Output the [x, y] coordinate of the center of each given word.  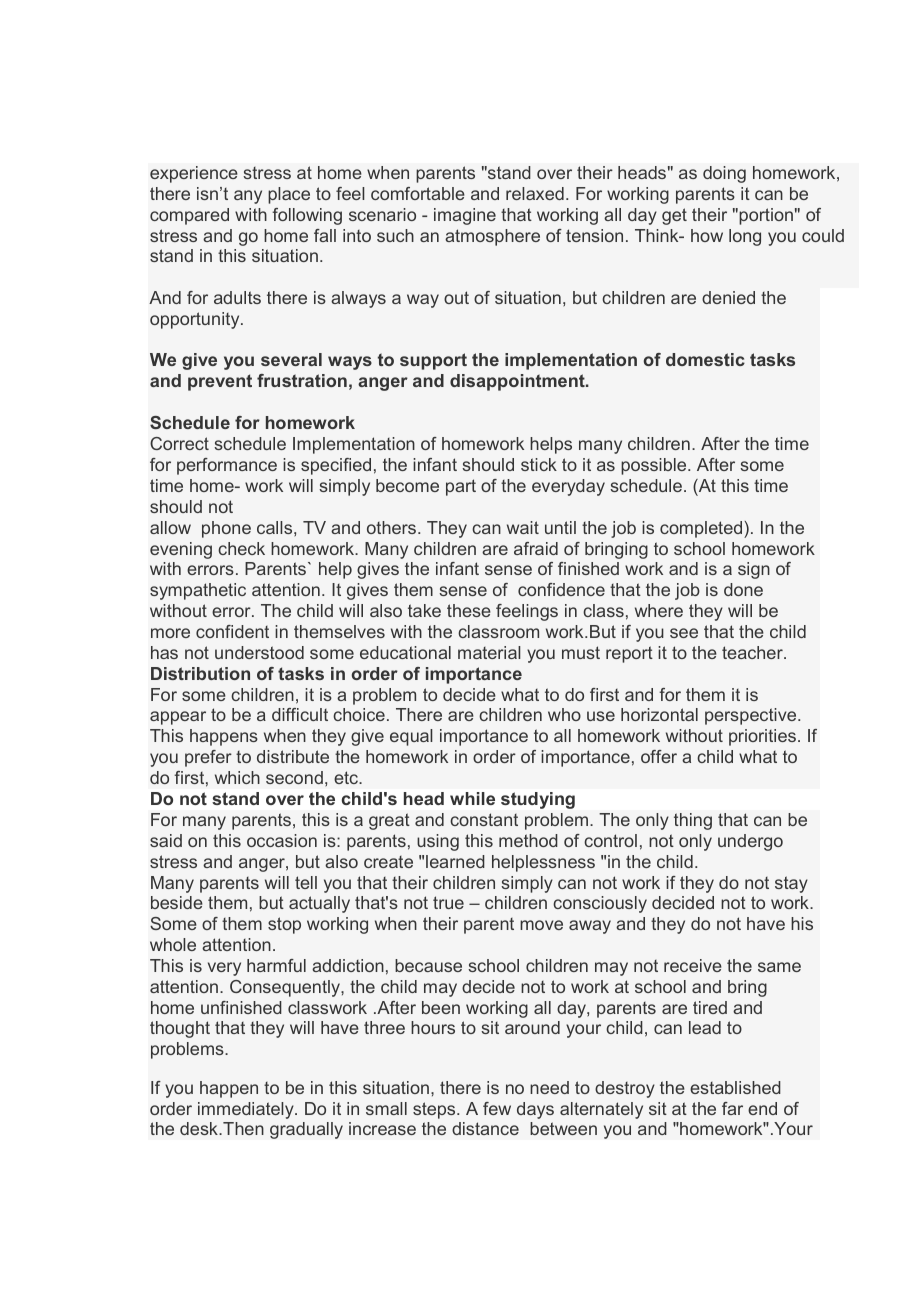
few [497, 1108]
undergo [750, 842]
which [237, 777]
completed [702, 529]
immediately [247, 1110]
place [289, 195]
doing [724, 174]
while [472, 798]
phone [226, 529]
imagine [465, 216]
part [461, 487]
